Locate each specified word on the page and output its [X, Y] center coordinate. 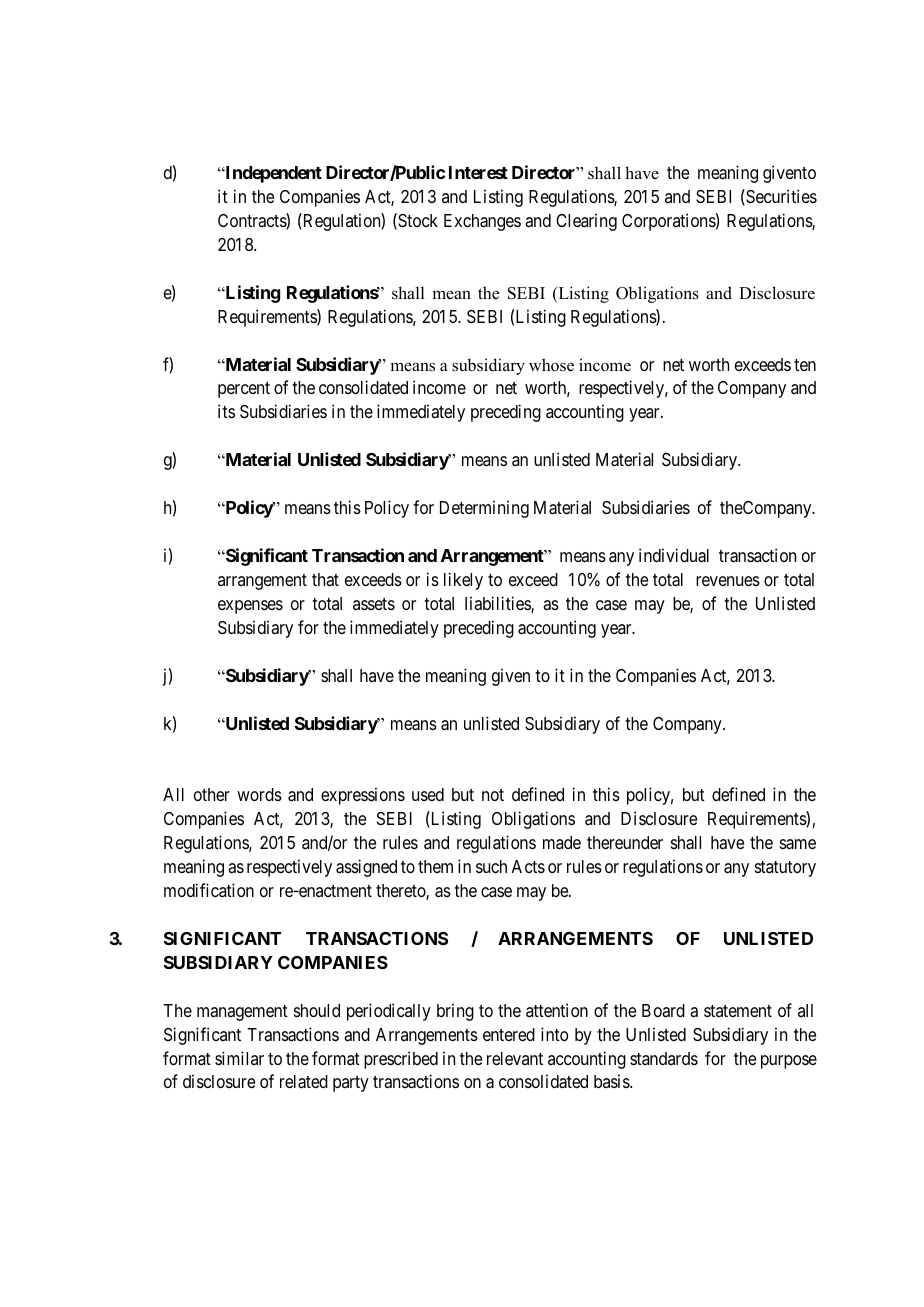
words [259, 794]
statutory [785, 869]
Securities [780, 197]
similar [239, 1058]
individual [674, 555]
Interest [478, 172]
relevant [515, 1058]
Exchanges [482, 222]
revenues [728, 581]
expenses [250, 607]
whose [551, 365]
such [491, 866]
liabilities [498, 604]
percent [244, 390]
